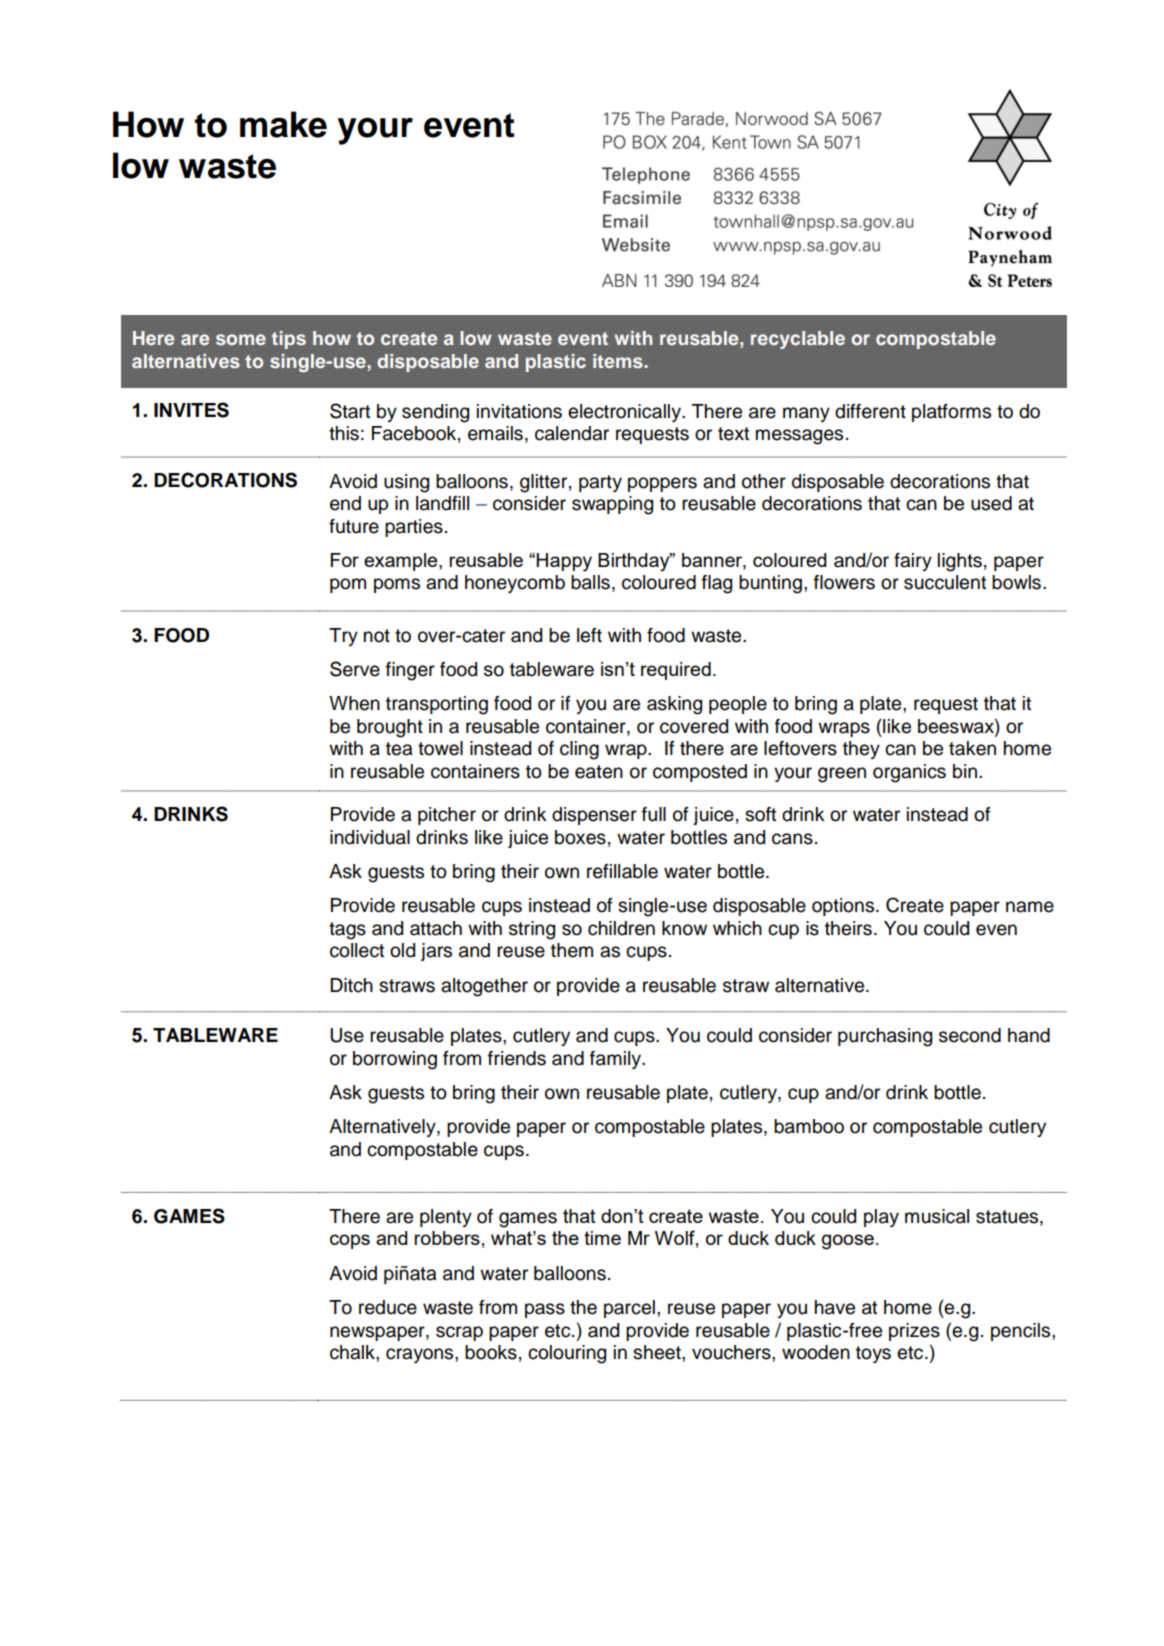 This document has height=1646, width=1164. I want to click on When, so click(354, 703).
